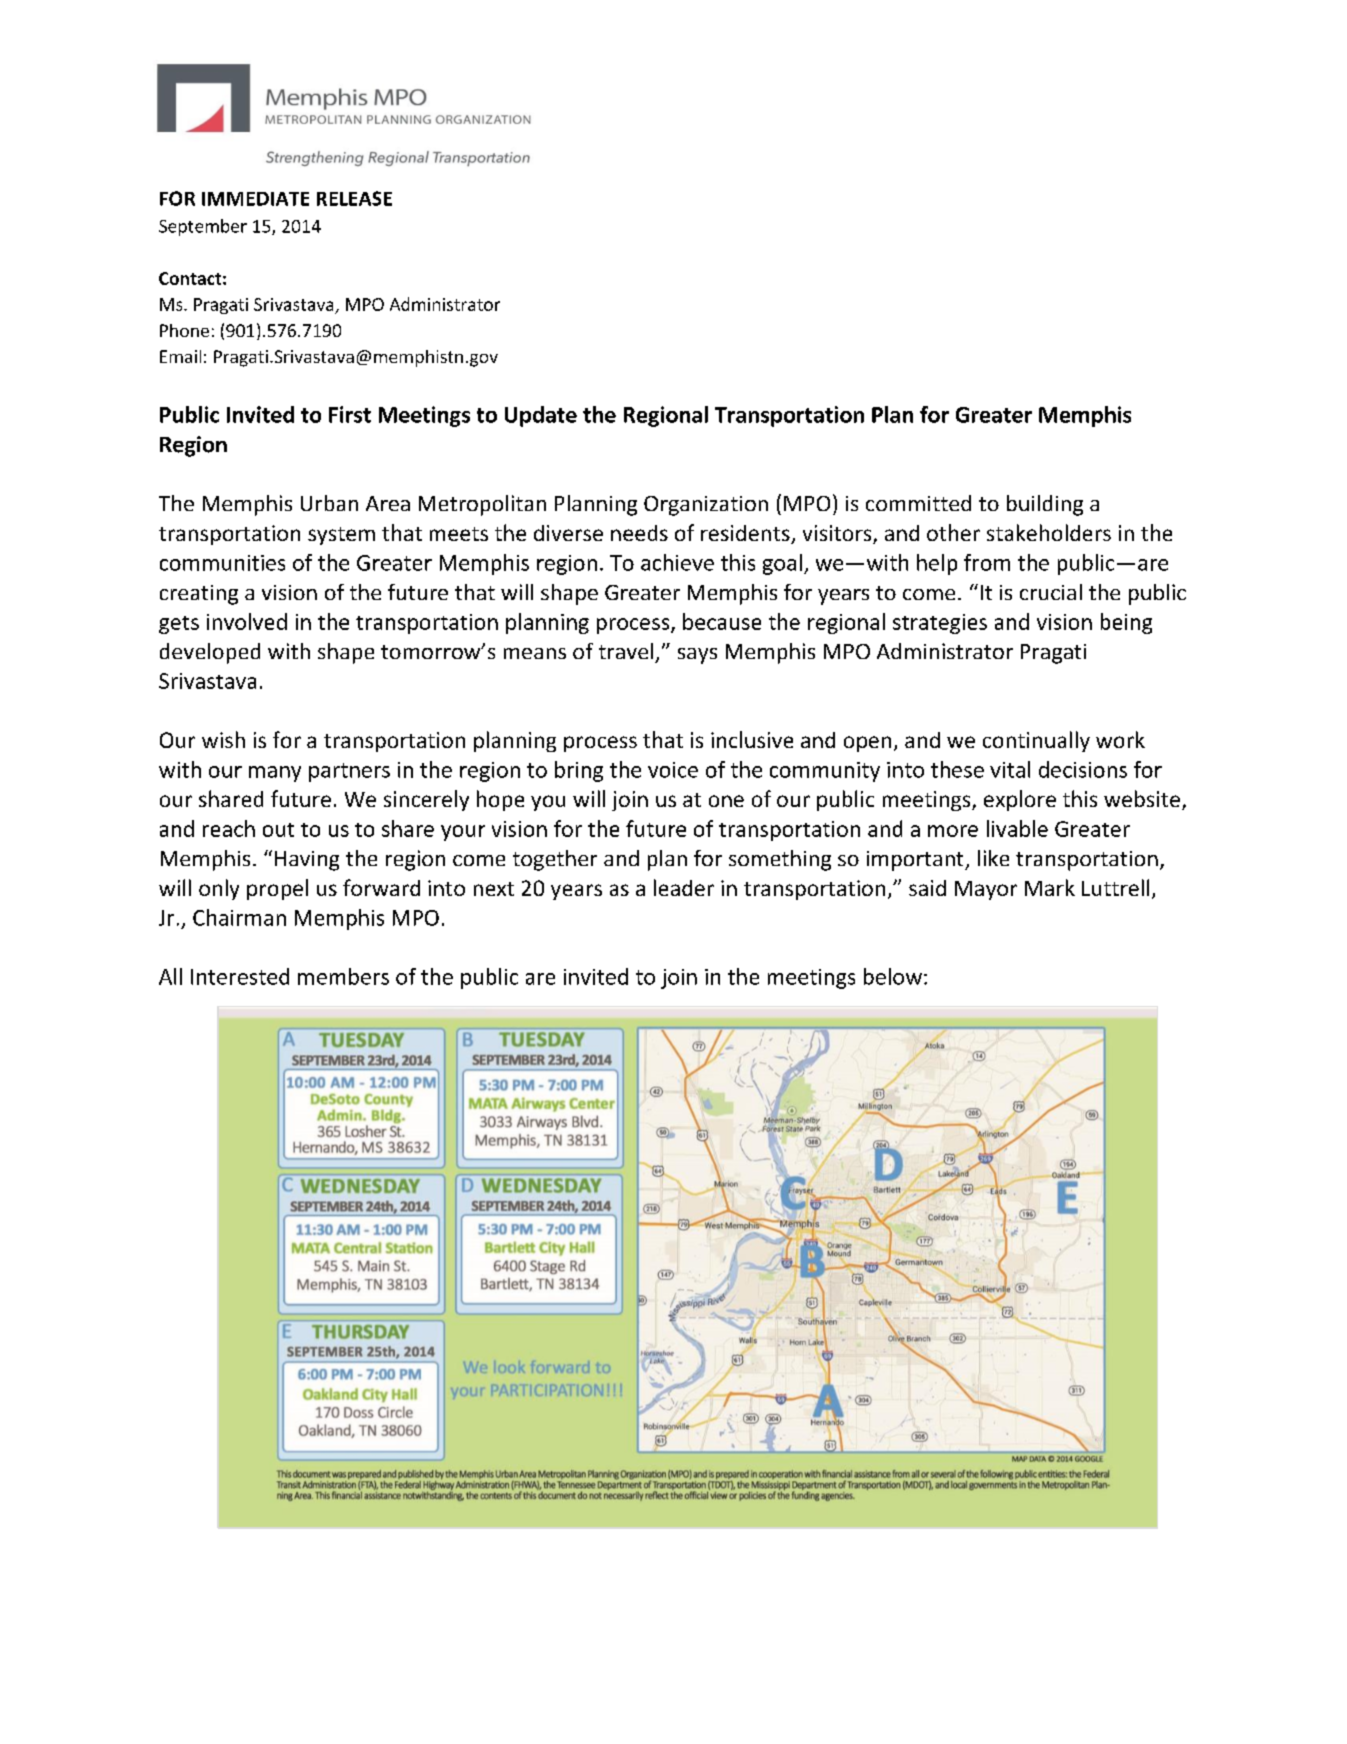 The width and height of the document is (1347, 1744). I want to click on inclusive, so click(752, 739).
